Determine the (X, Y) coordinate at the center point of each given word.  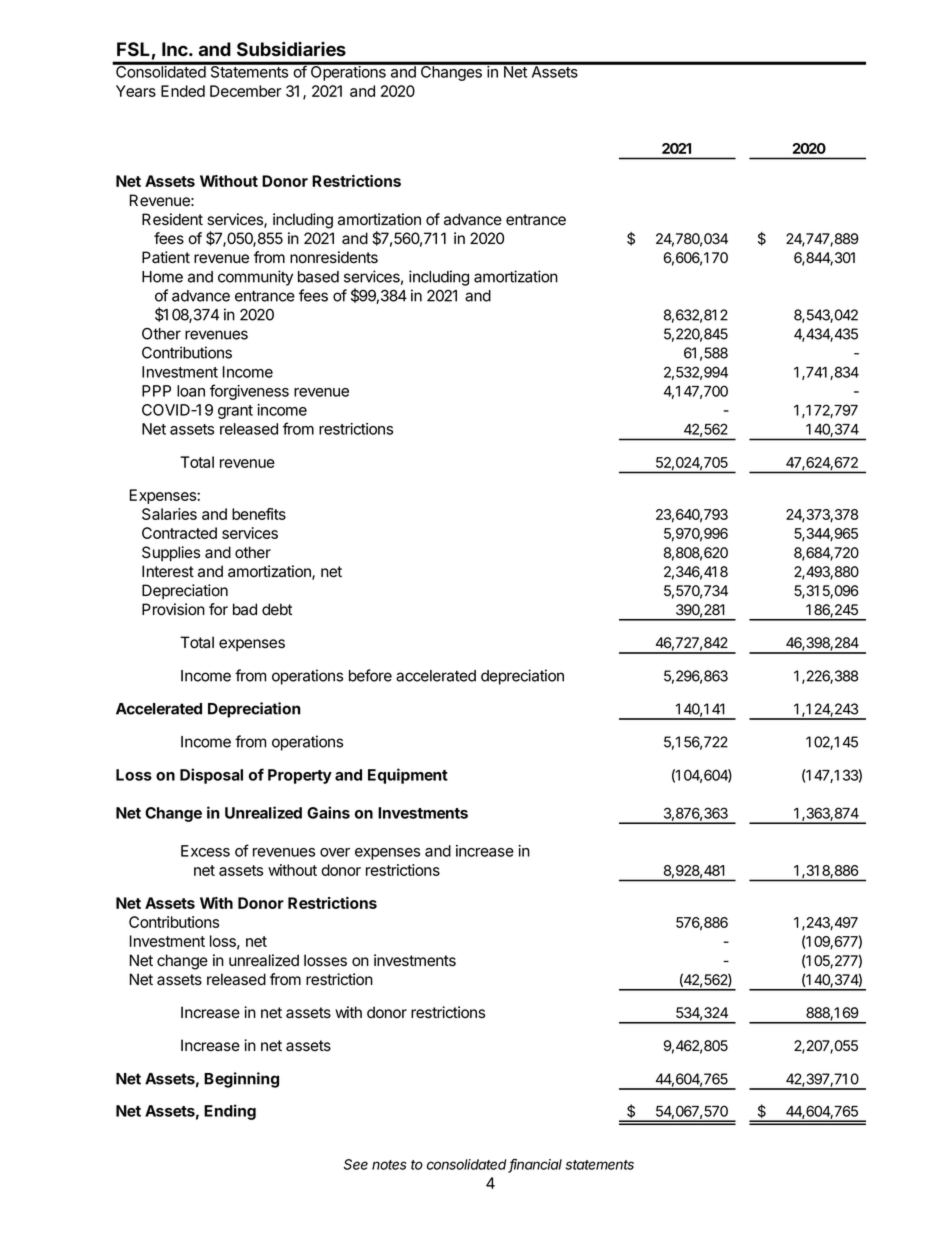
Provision (173, 609)
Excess (205, 851)
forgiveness (249, 392)
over (335, 852)
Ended (183, 91)
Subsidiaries (291, 49)
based (318, 277)
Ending (230, 1112)
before (370, 675)
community (255, 278)
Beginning (241, 1080)
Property (300, 776)
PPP (156, 391)
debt (277, 609)
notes (389, 1165)
